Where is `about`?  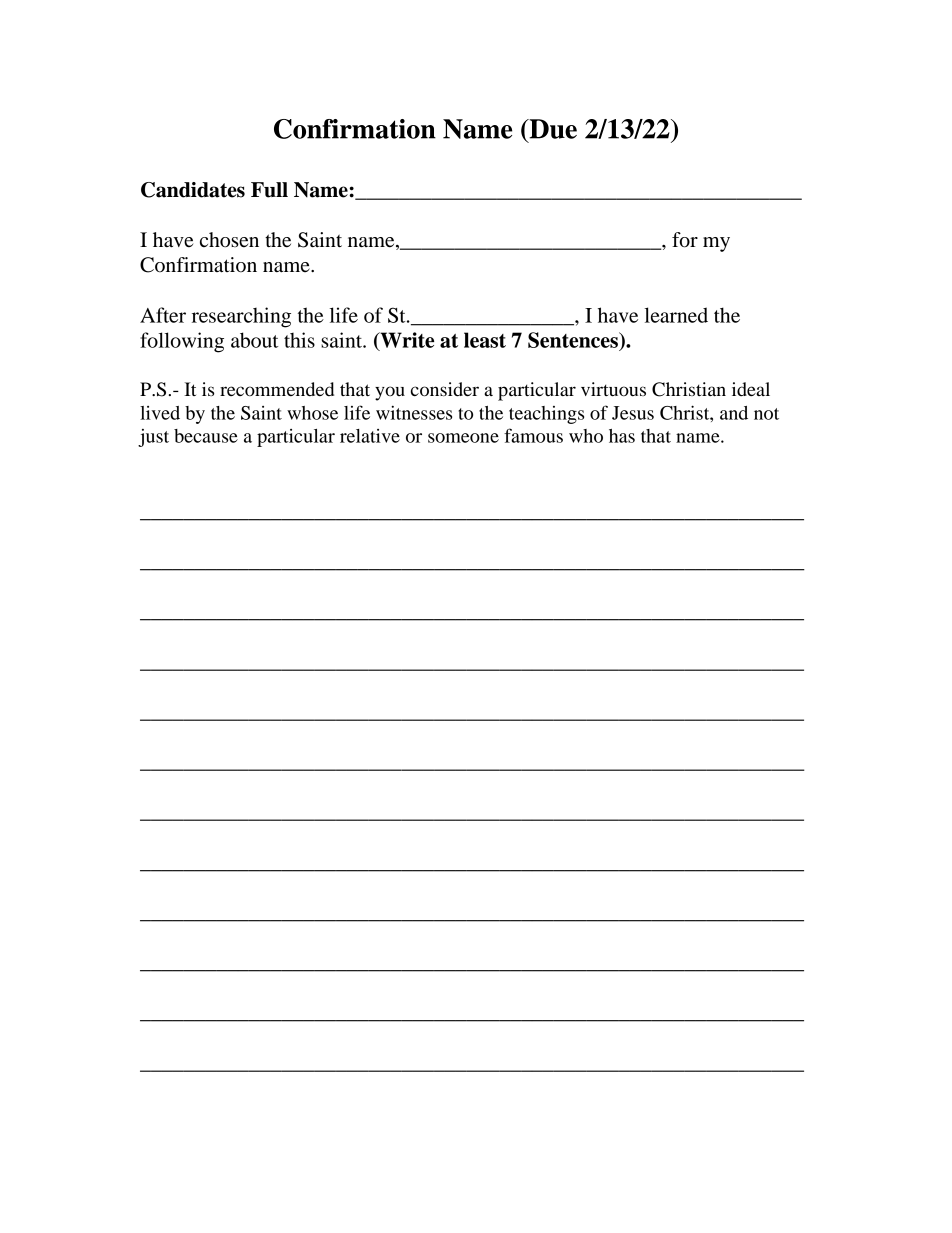 about is located at coordinates (254, 340).
